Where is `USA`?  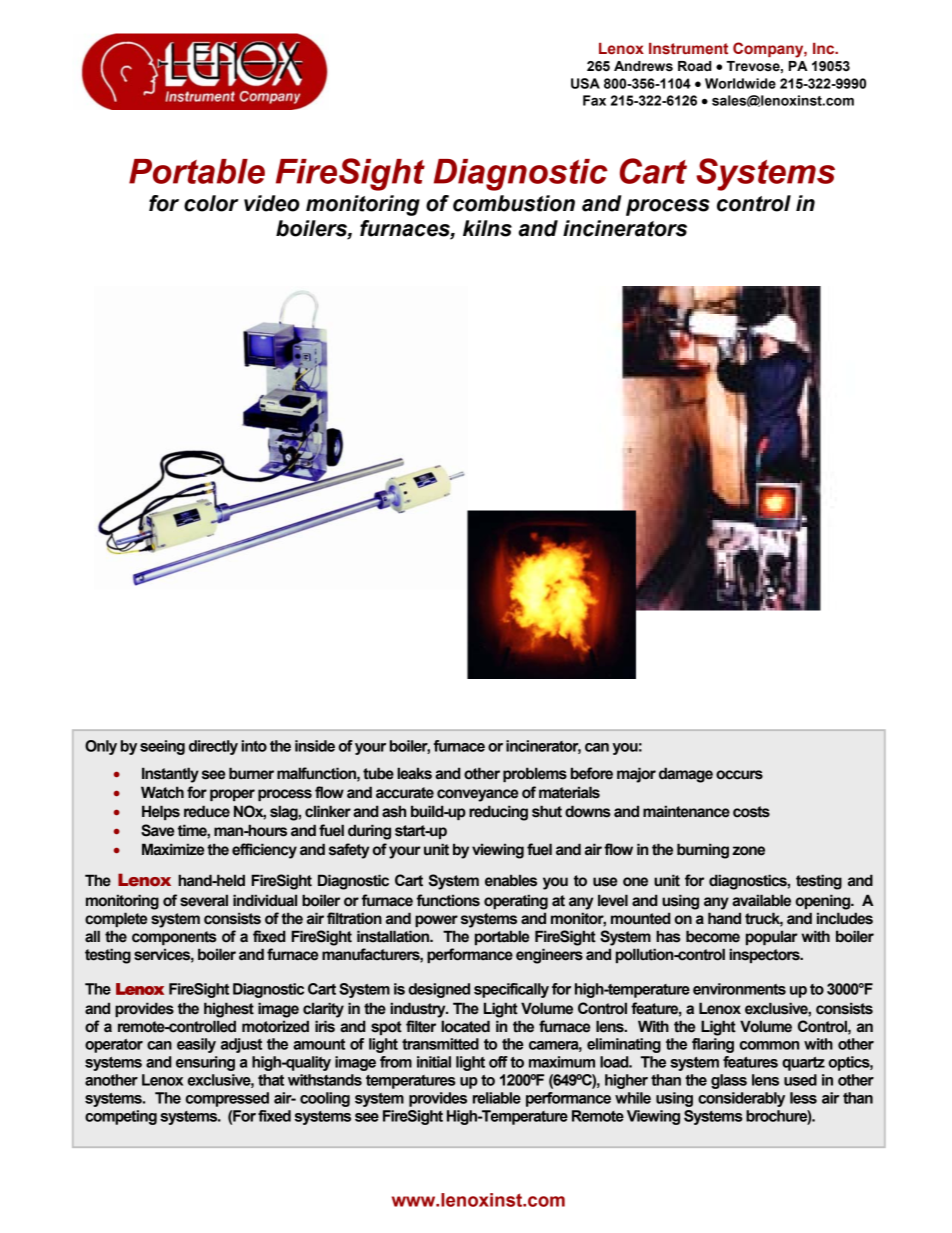 USA is located at coordinates (585, 83).
